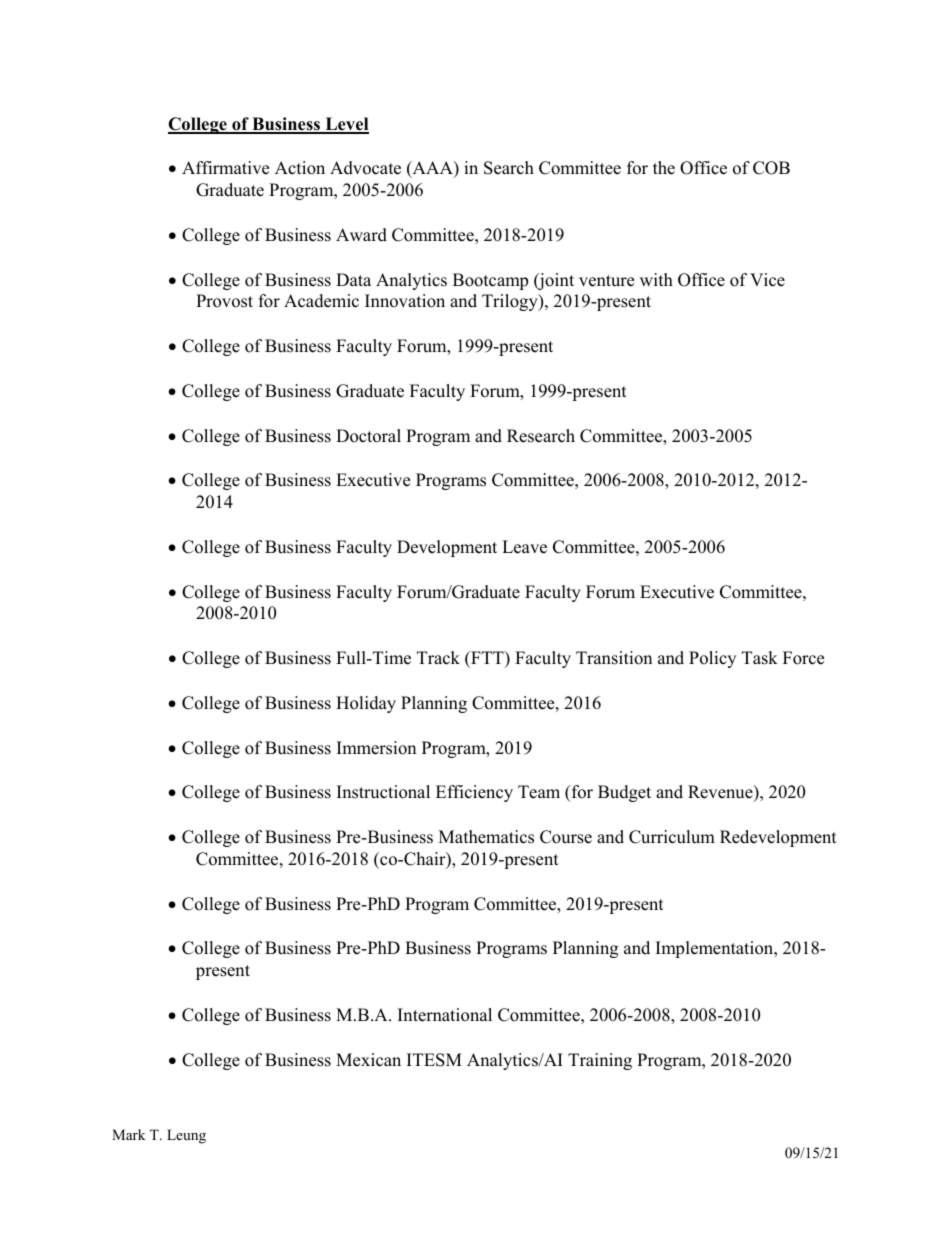 The height and width of the screenshot is (1233, 952). Describe the element at coordinates (225, 168) in the screenshot. I see `Affirmative` at that location.
